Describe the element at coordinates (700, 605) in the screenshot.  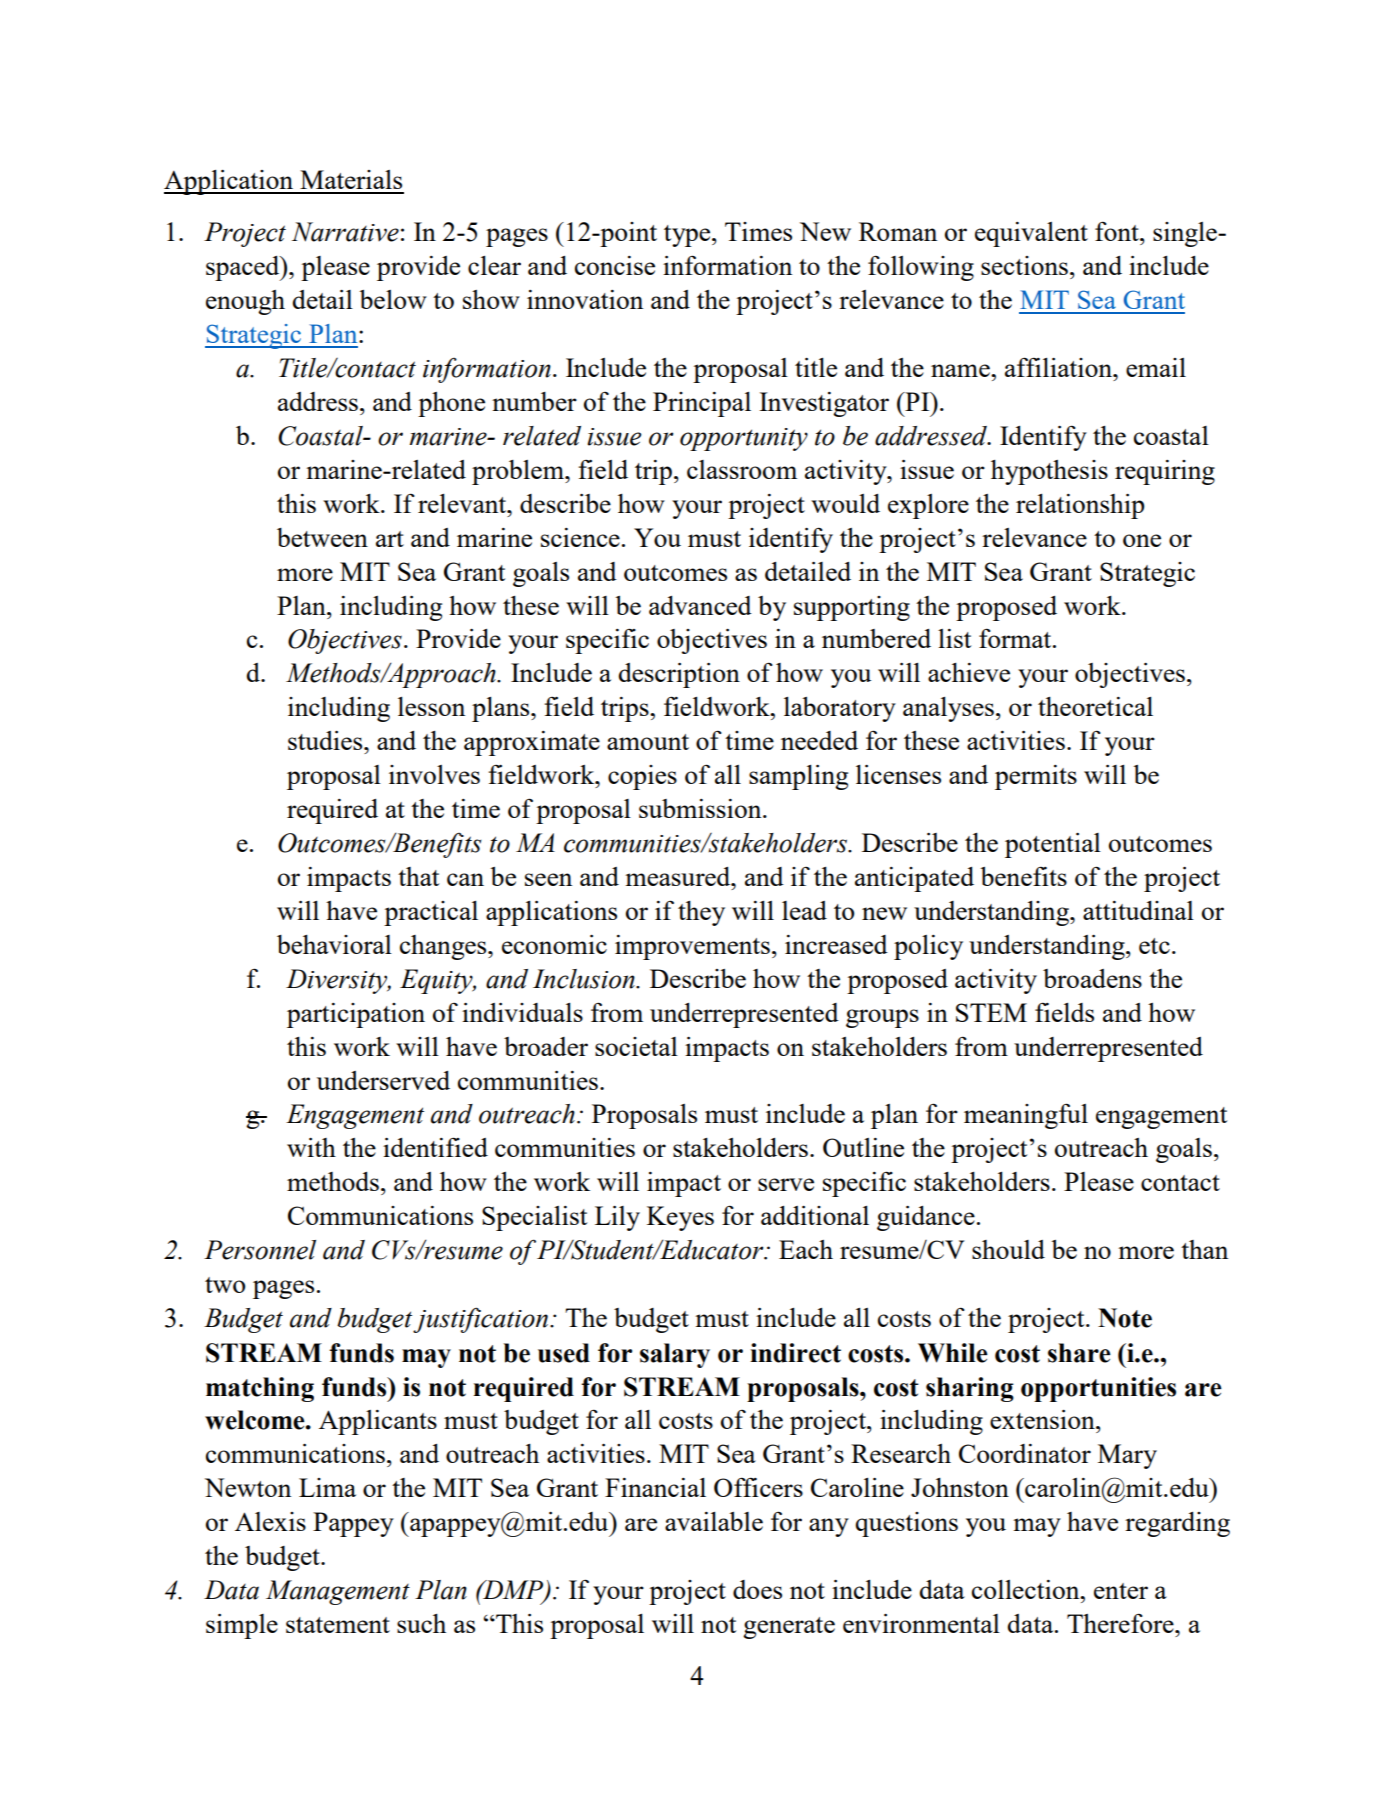
I see `advanced` at that location.
